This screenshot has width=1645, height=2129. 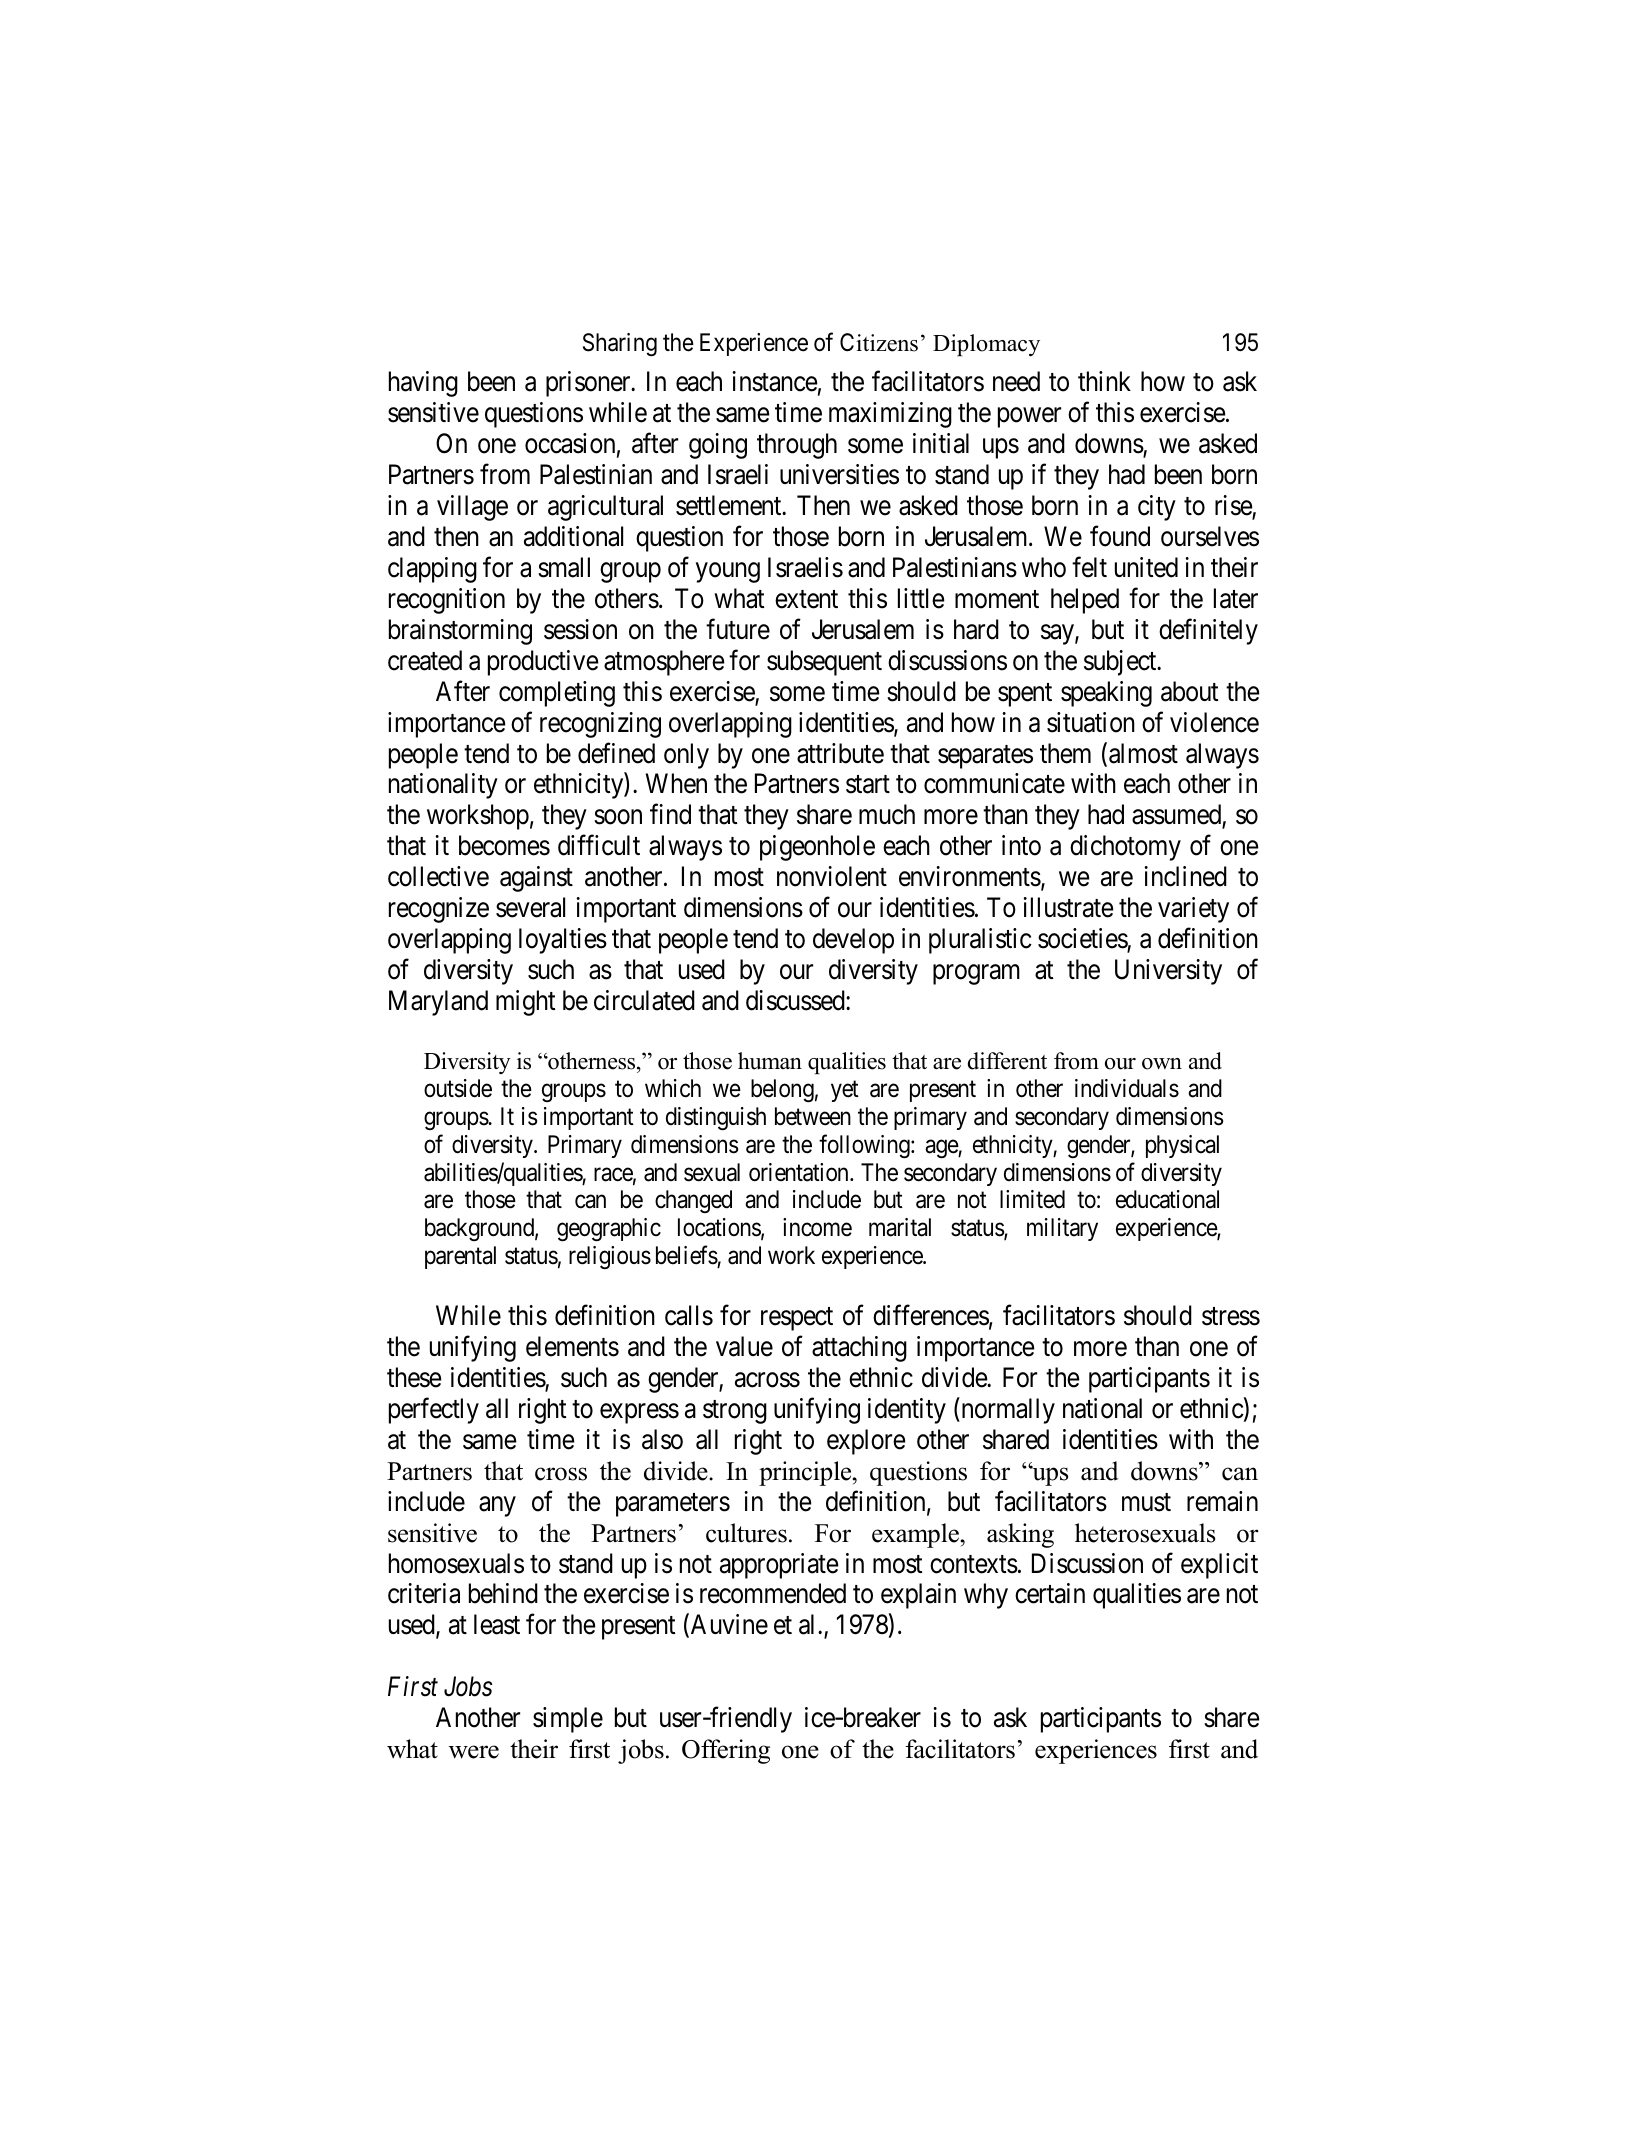 What do you see at coordinates (526, 1003) in the screenshot?
I see `might` at bounding box center [526, 1003].
